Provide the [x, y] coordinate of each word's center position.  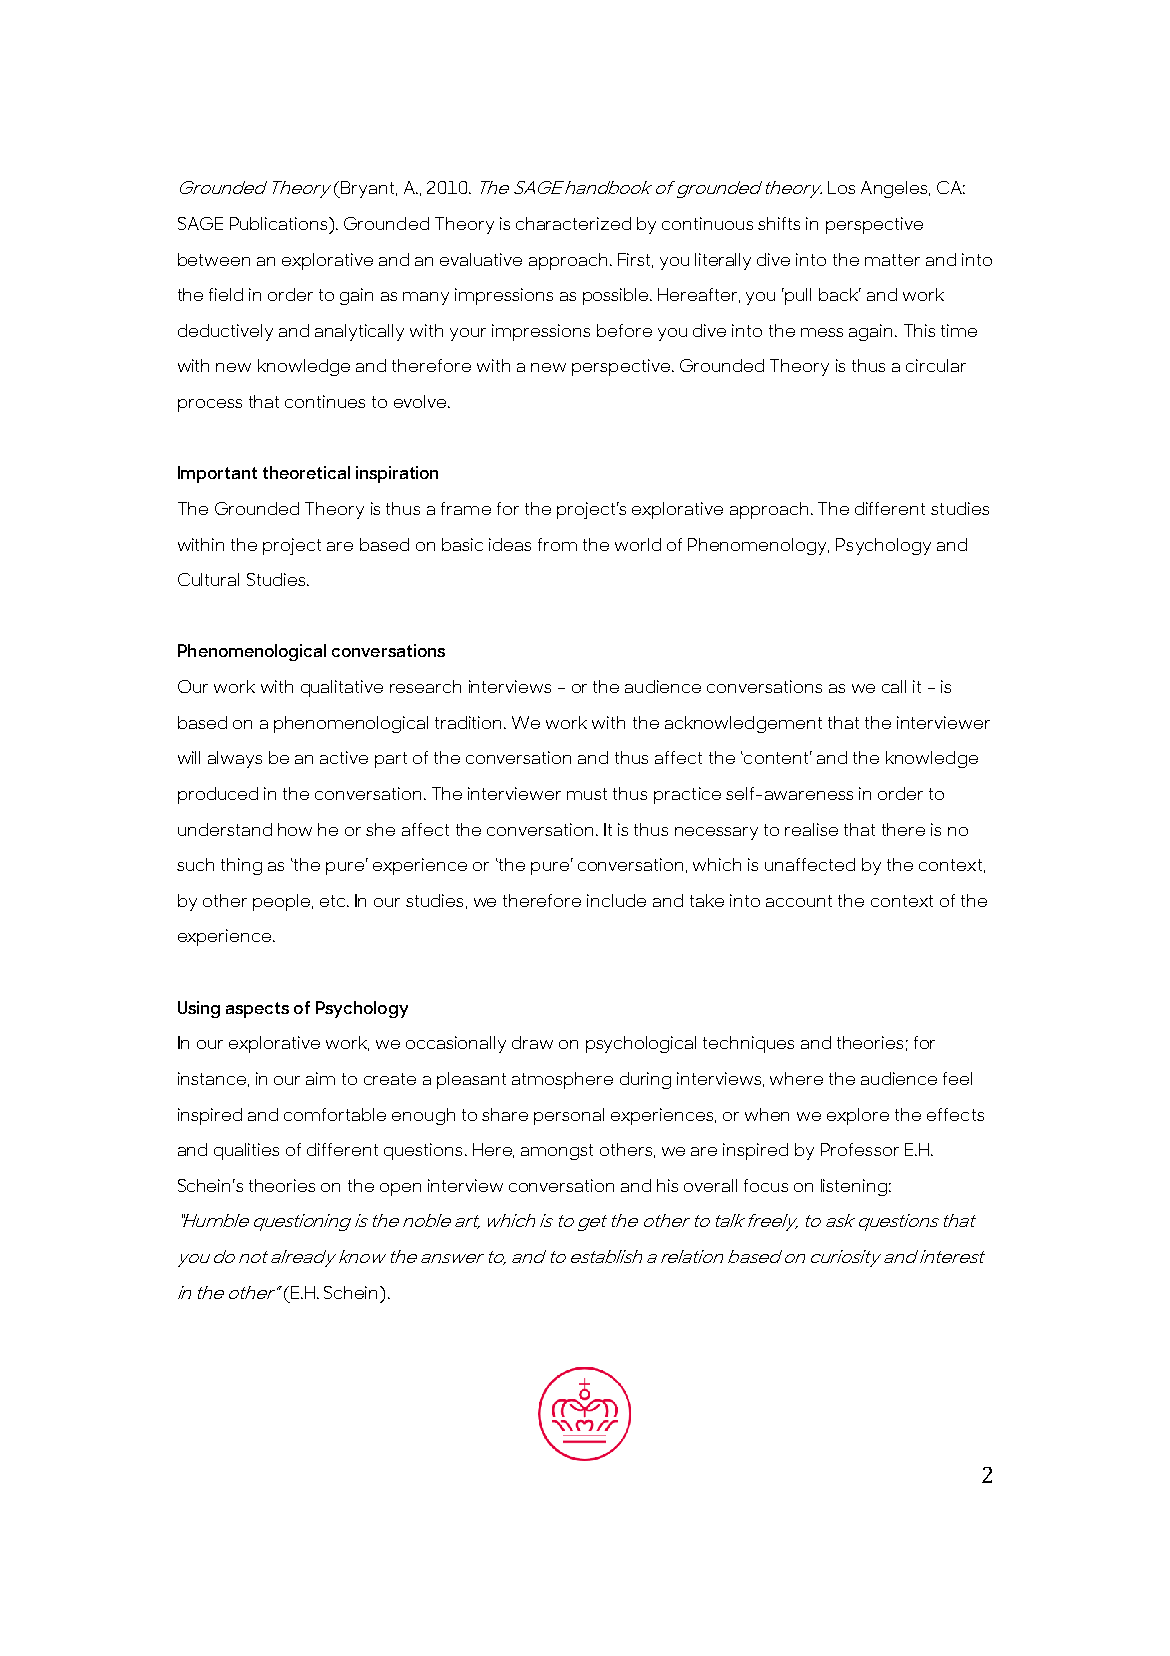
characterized [573, 223]
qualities [246, 1151]
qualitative [342, 688]
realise [811, 829]
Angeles [895, 189]
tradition [470, 722]
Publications [280, 223]
